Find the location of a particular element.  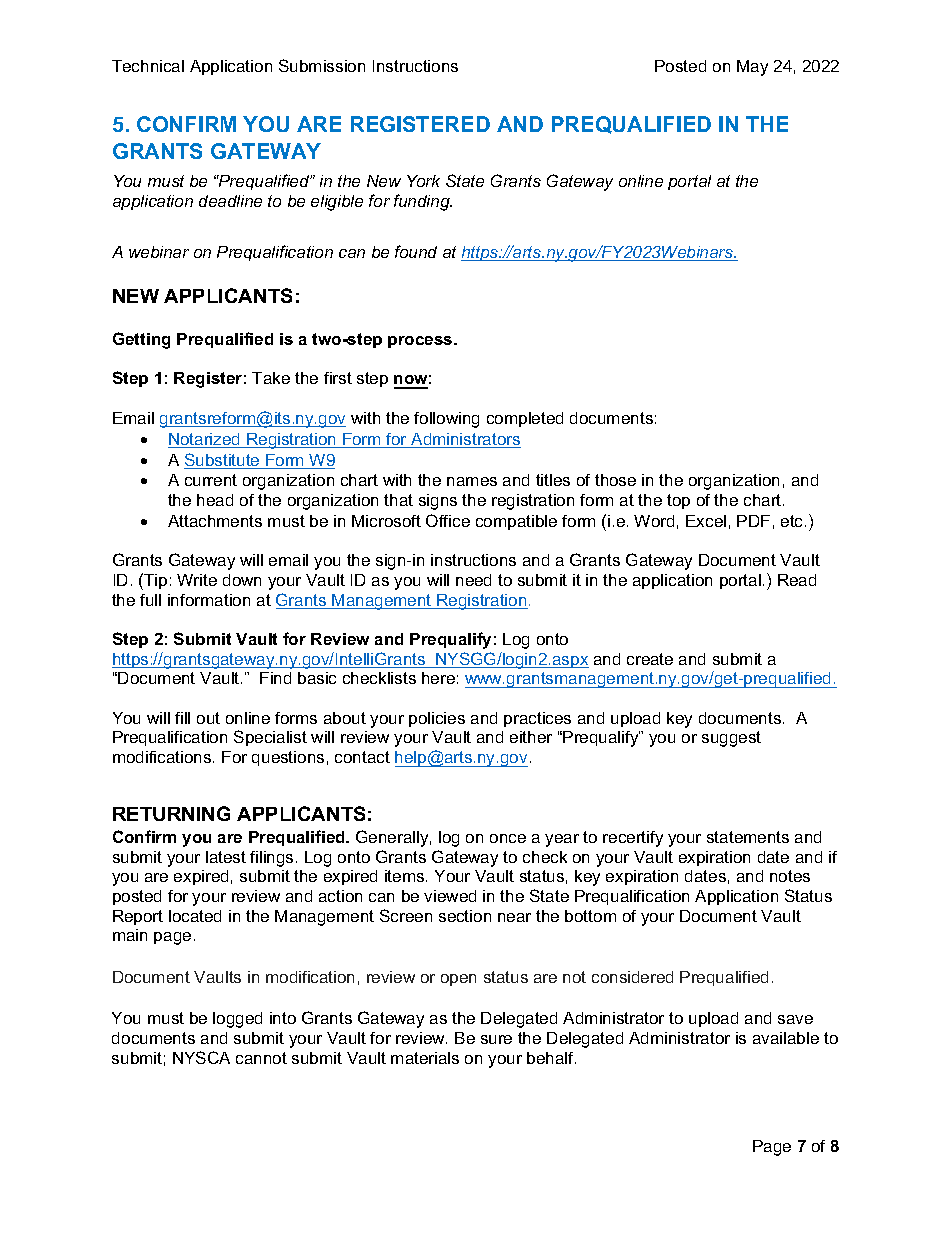

policies is located at coordinates (437, 719).
